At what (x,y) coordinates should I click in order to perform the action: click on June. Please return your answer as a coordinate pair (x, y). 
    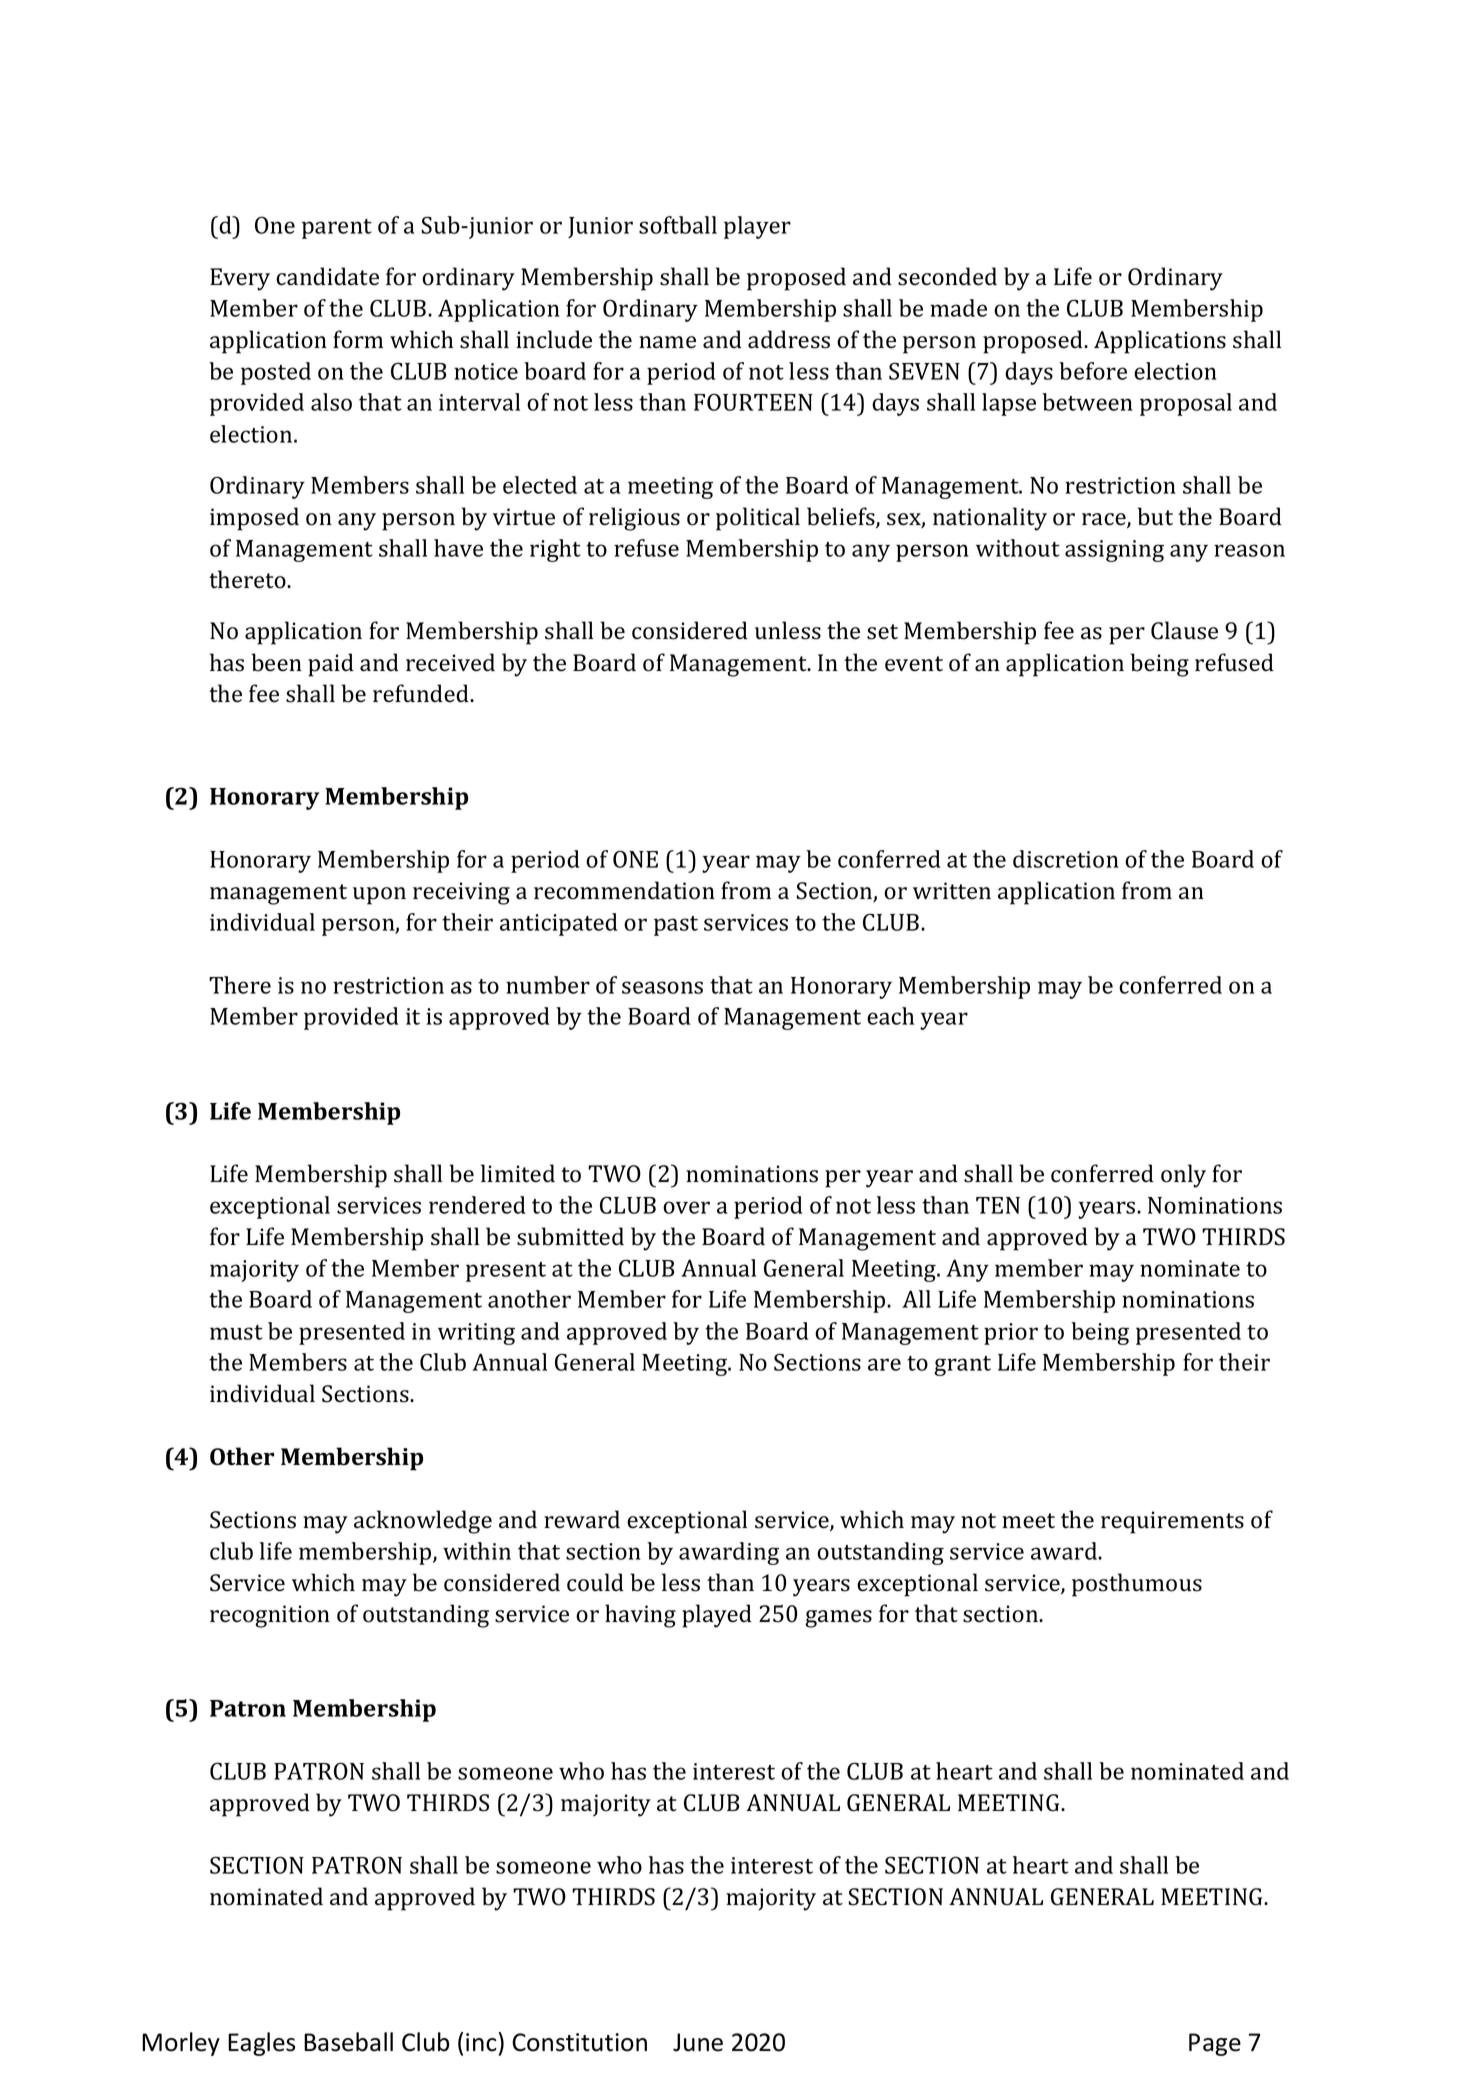
    Looking at the image, I should click on (698, 2042).
